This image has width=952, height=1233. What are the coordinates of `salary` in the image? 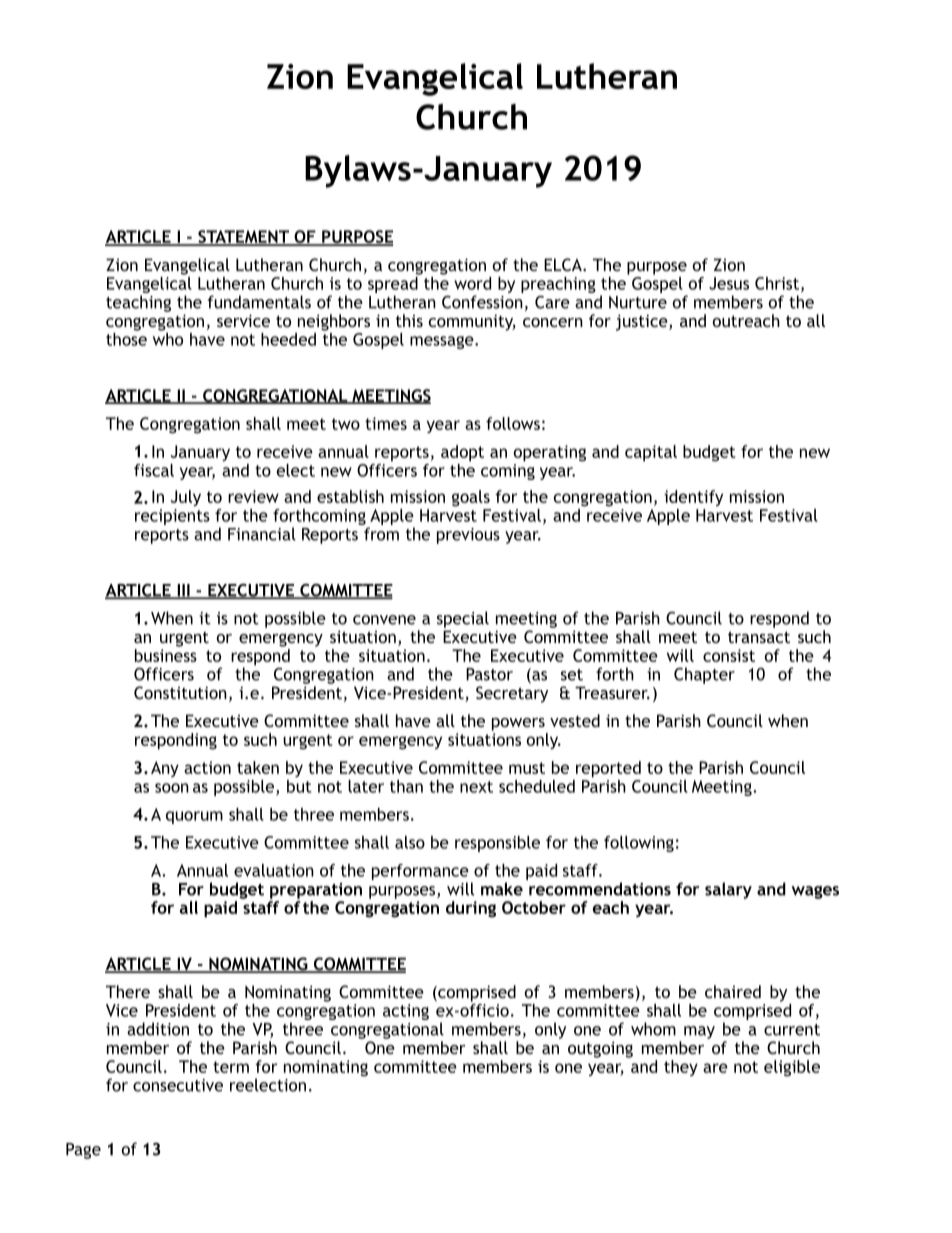 It's located at (728, 890).
